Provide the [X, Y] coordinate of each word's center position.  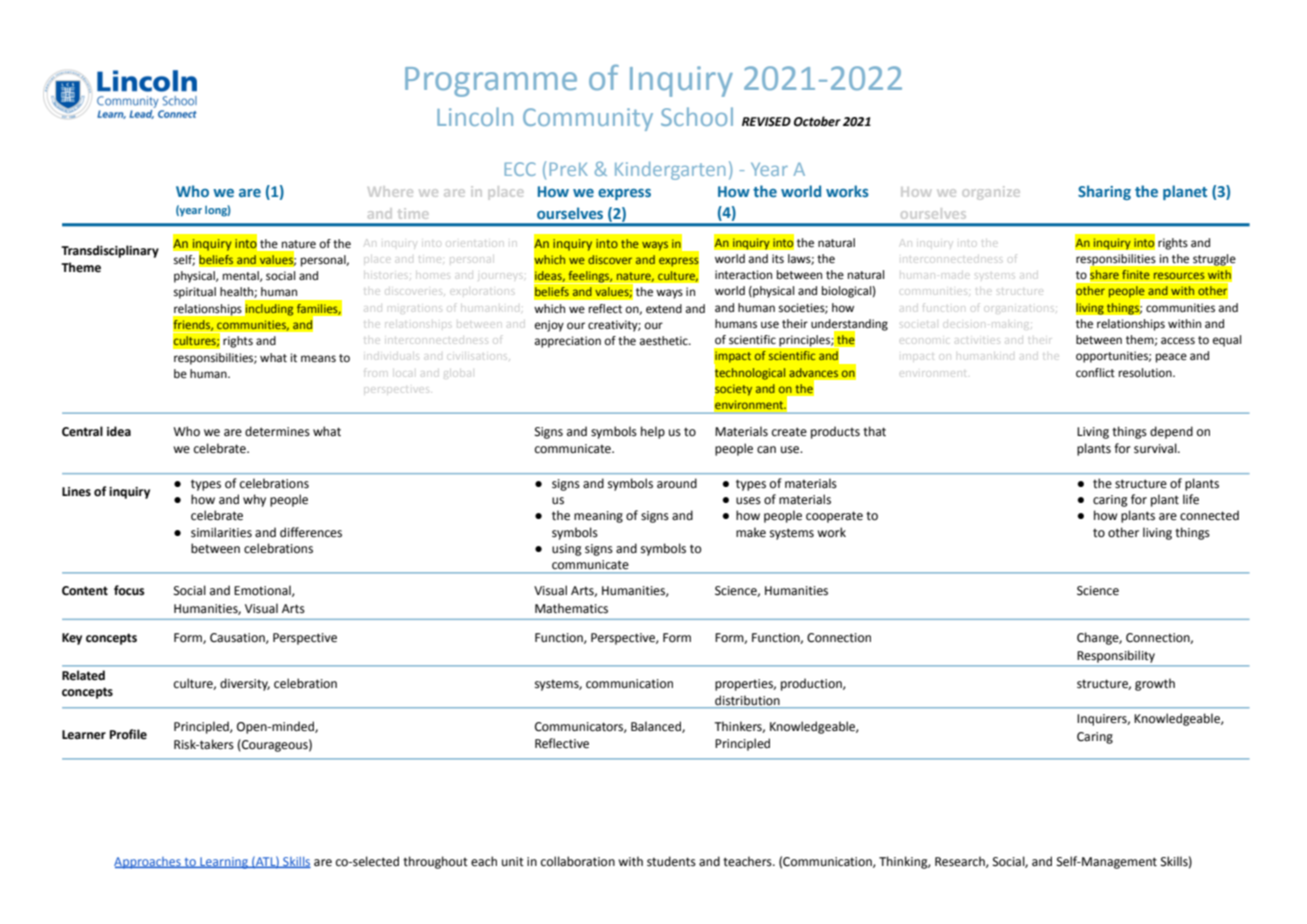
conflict [1095, 373]
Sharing [1104, 192]
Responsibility [1116, 656]
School [697, 116]
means [318, 359]
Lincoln [475, 116]
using [567, 550]
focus [129, 590]
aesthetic [665, 341]
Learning [224, 863]
